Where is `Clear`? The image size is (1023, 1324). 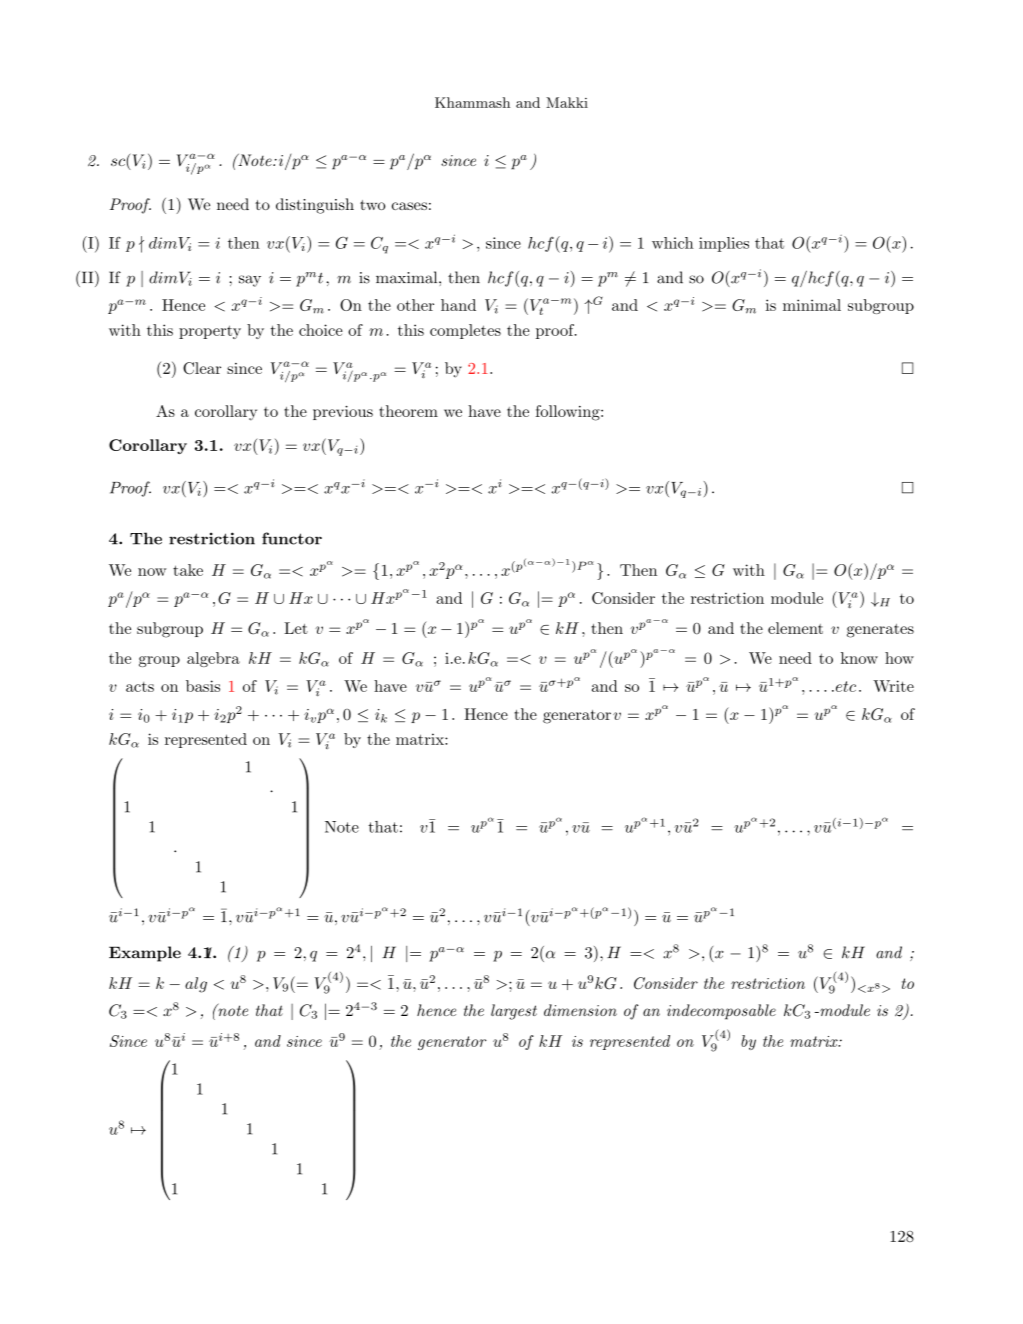
Clear is located at coordinates (202, 368).
